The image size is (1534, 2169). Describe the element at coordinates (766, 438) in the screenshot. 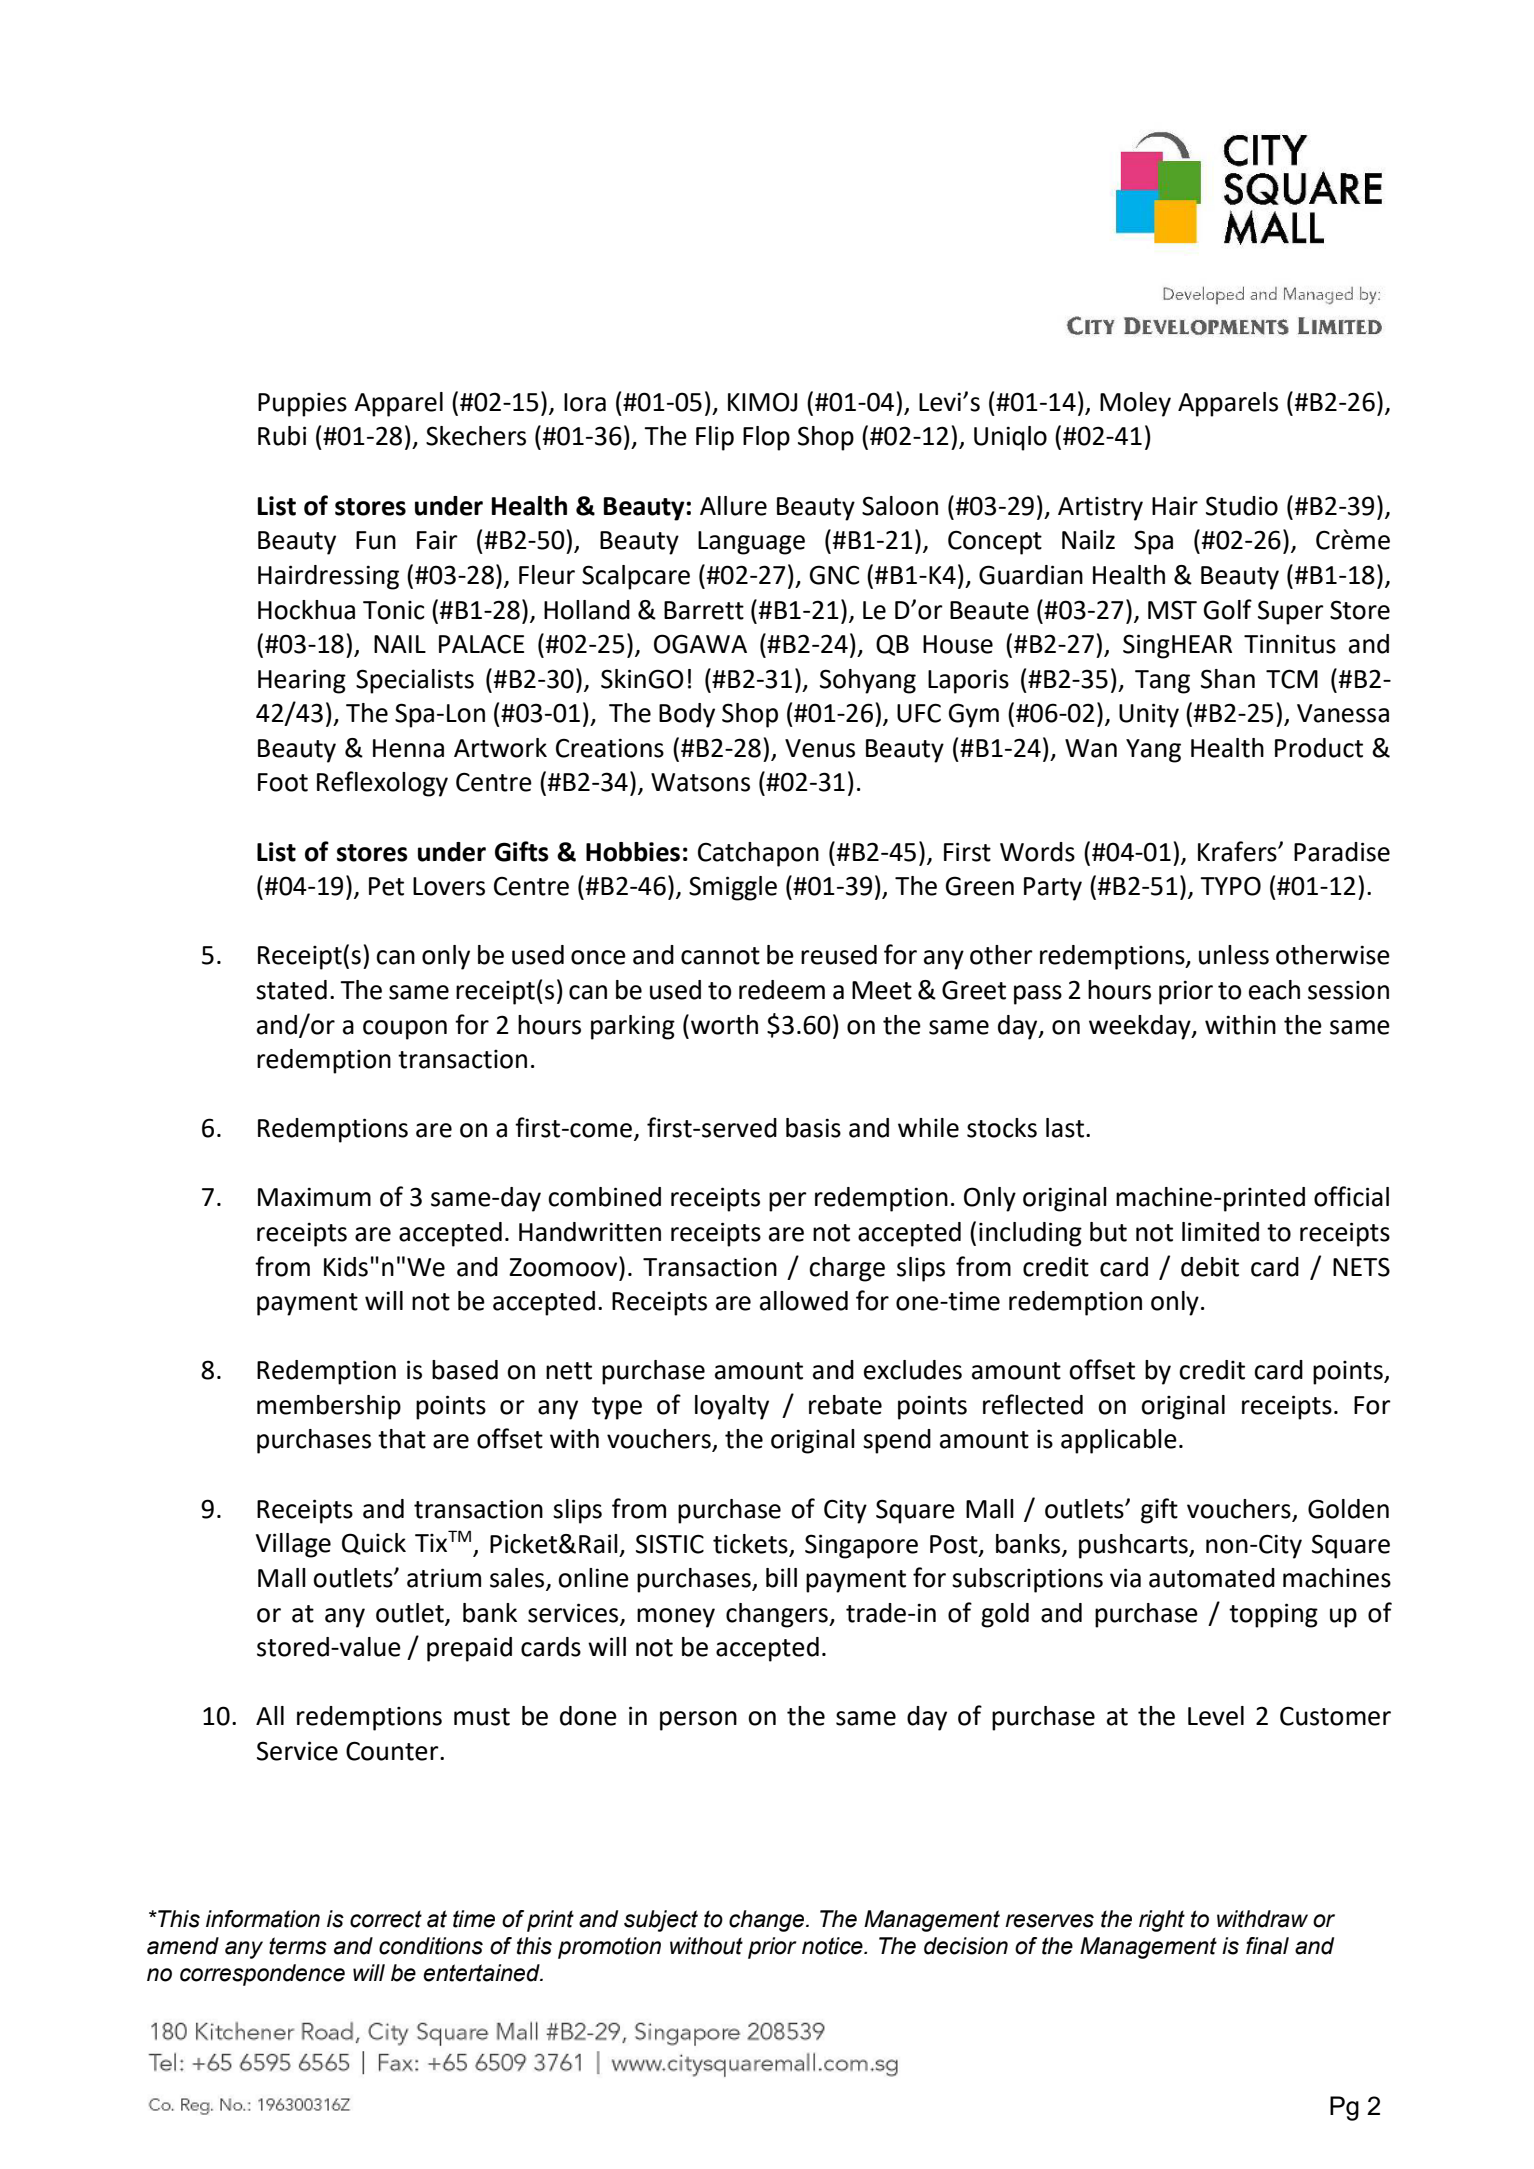

I see `Flop` at that location.
